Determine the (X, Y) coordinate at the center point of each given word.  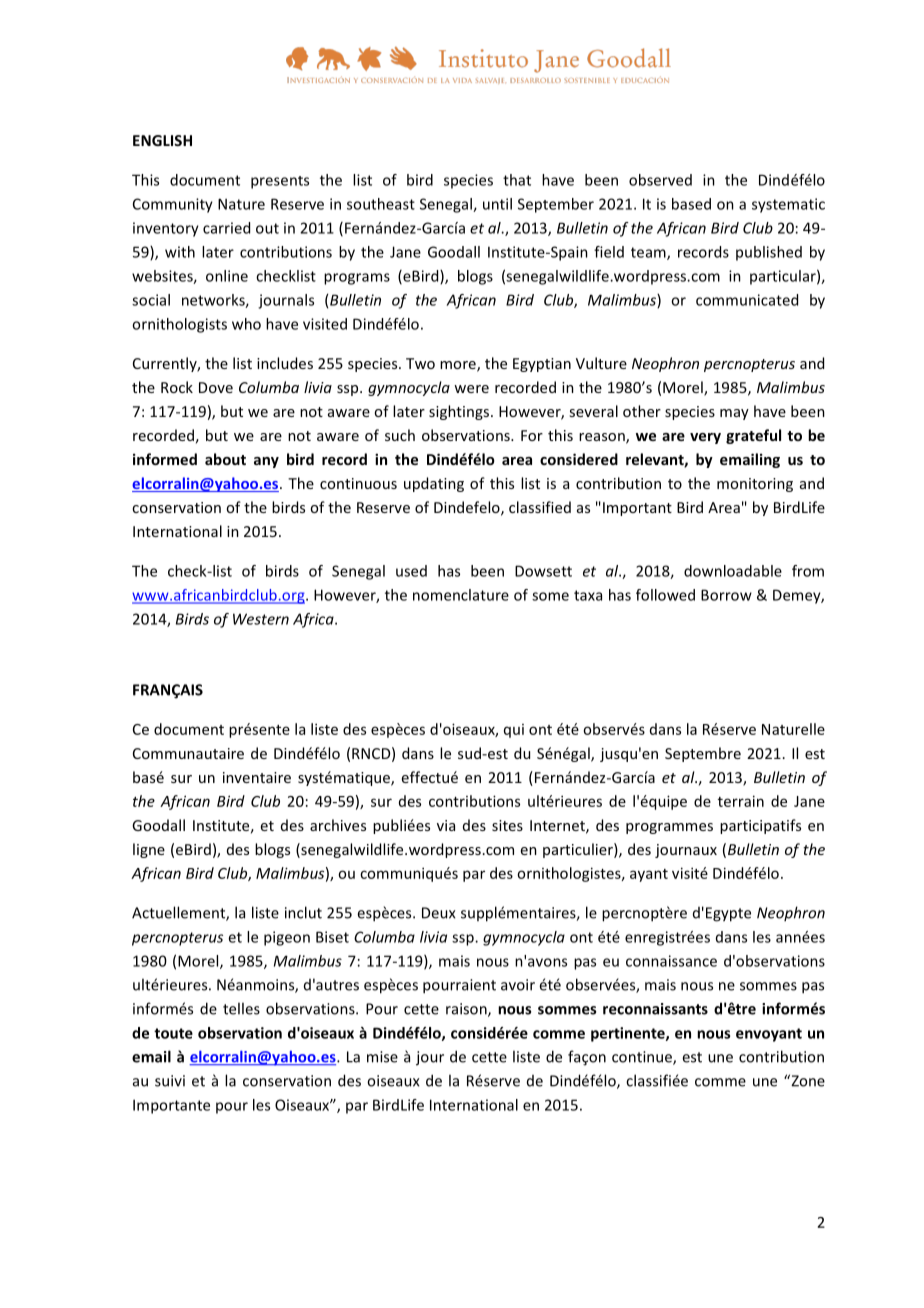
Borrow (726, 595)
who (246, 324)
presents (280, 182)
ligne (149, 850)
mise (382, 1057)
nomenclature (461, 595)
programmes (669, 828)
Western (261, 619)
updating (434, 484)
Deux (439, 913)
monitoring (755, 485)
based (691, 204)
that (517, 180)
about (225, 459)
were (471, 389)
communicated (747, 300)
